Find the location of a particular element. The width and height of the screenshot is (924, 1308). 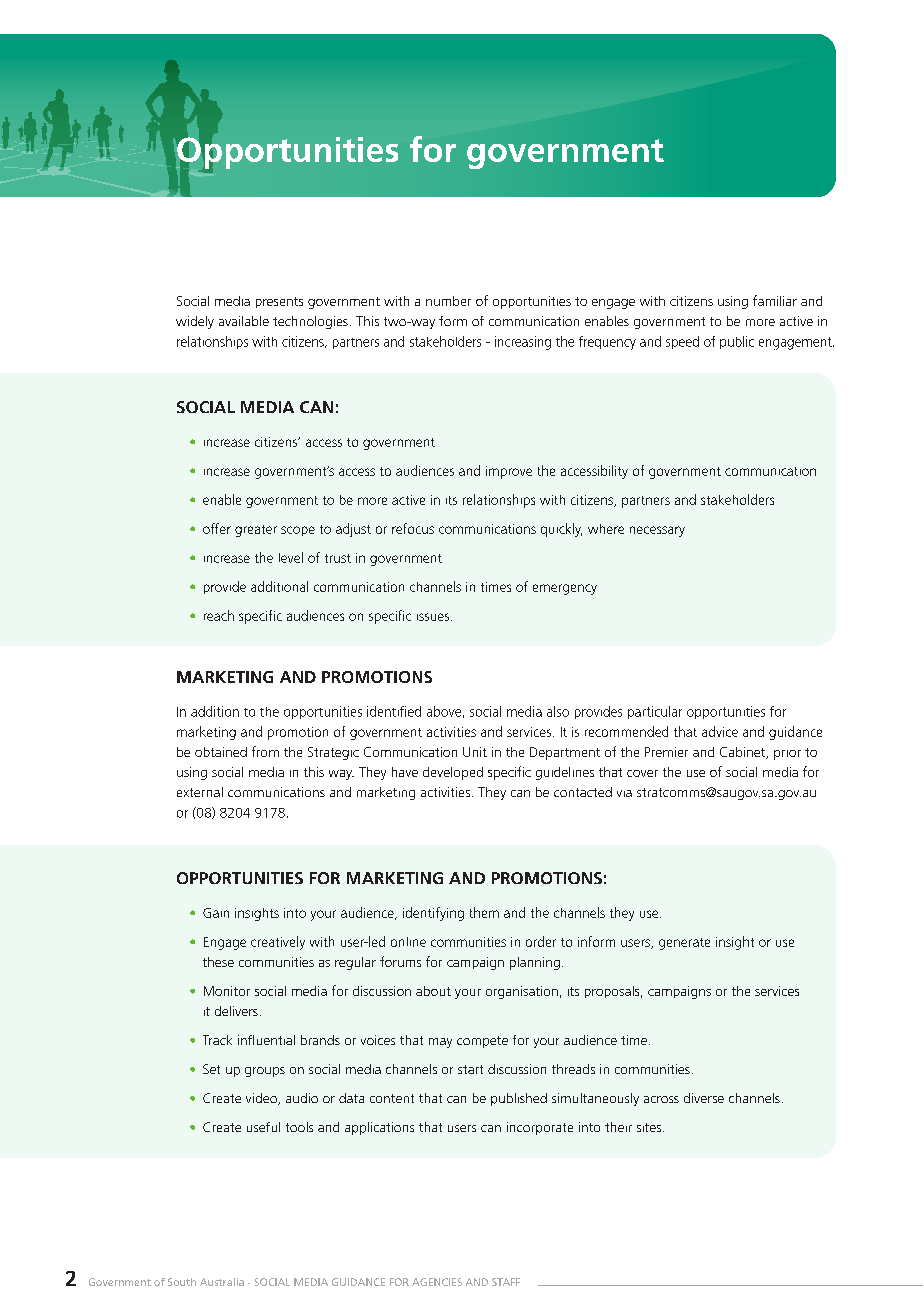

sites is located at coordinates (650, 1127).
